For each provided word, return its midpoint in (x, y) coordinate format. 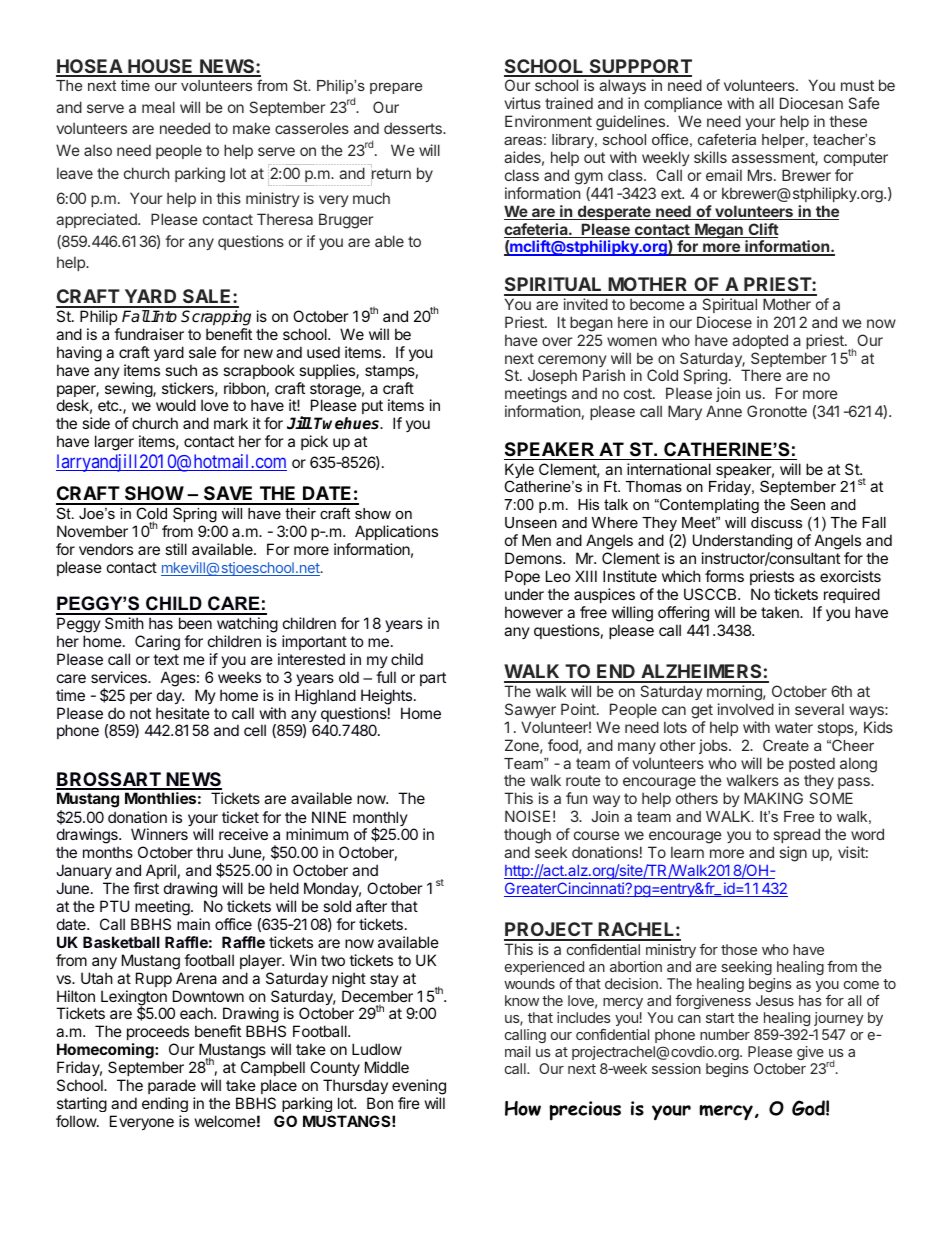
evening (419, 1088)
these (848, 121)
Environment (548, 121)
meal (158, 107)
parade (172, 1086)
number (725, 1034)
